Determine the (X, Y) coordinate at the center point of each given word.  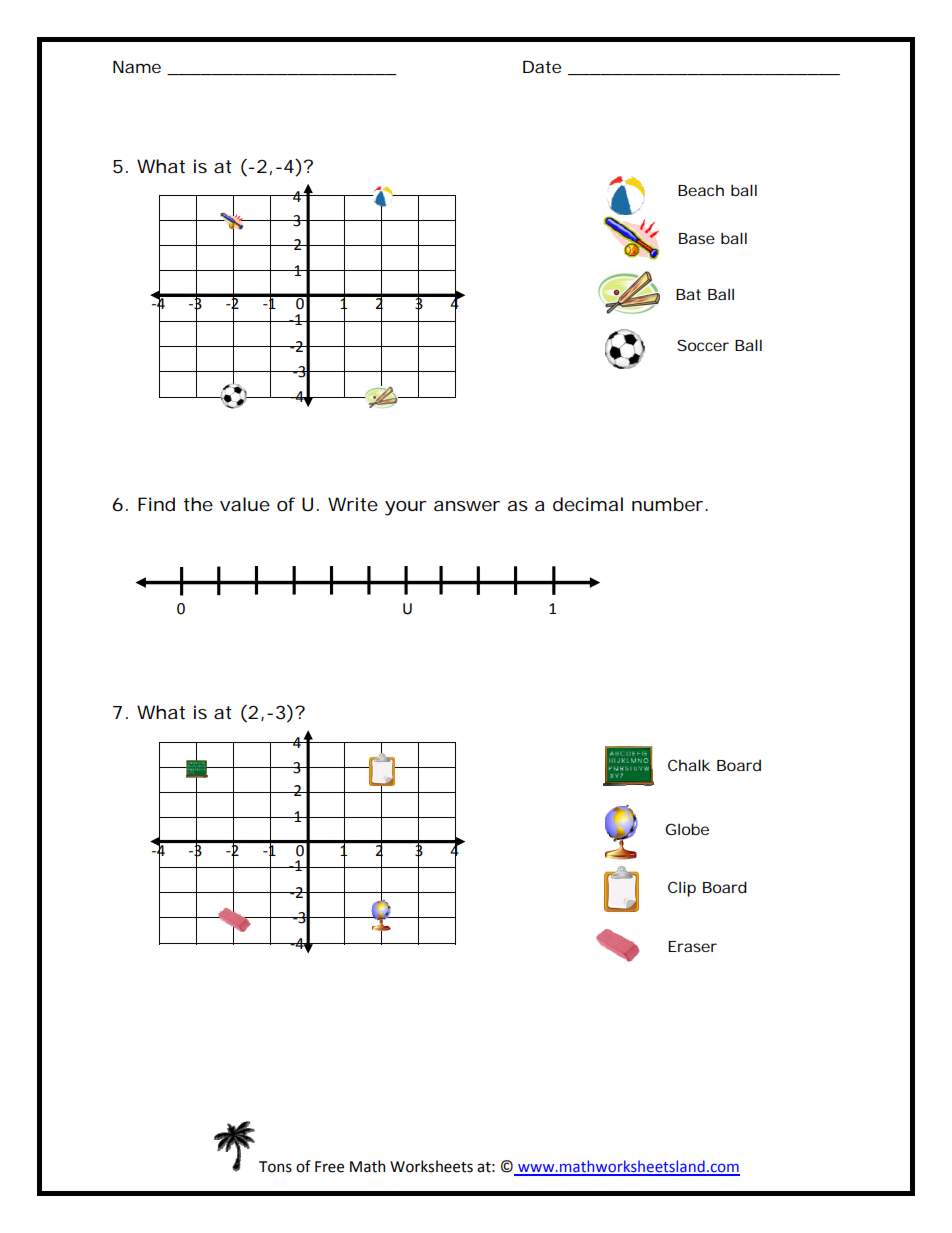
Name (137, 67)
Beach (701, 190)
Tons (275, 1167)
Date (542, 67)
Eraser (692, 946)
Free (329, 1167)
